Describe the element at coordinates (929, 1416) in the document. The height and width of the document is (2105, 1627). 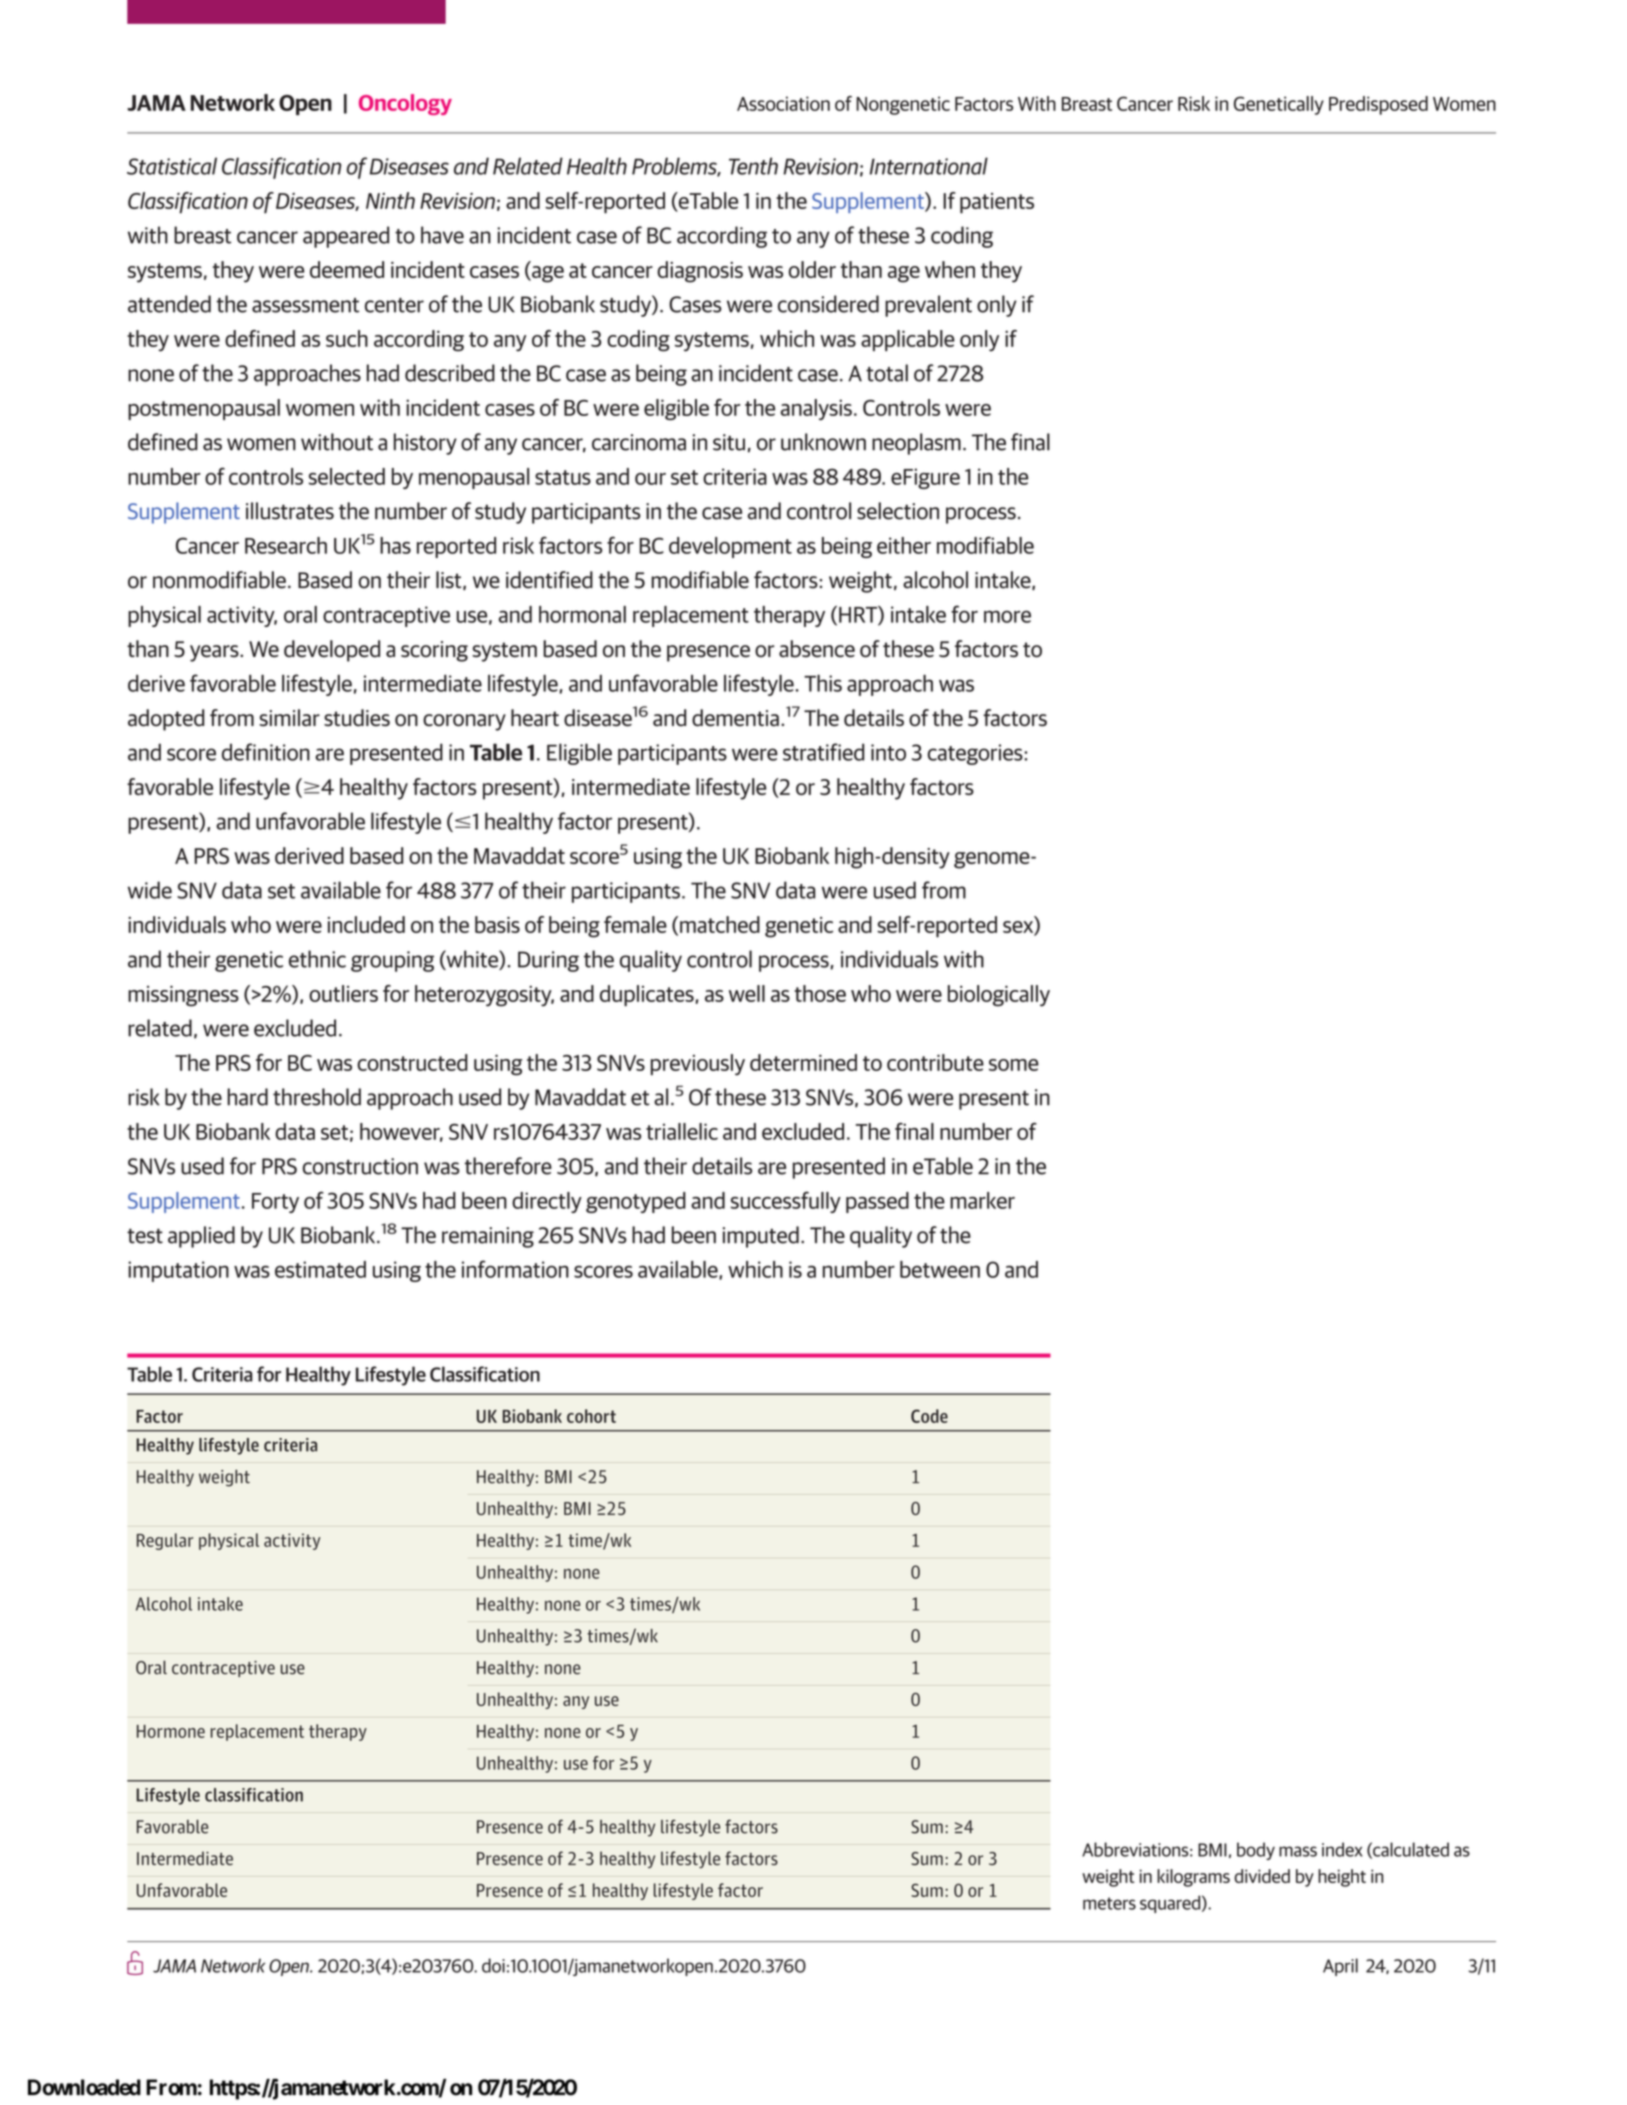
I see `Code` at that location.
